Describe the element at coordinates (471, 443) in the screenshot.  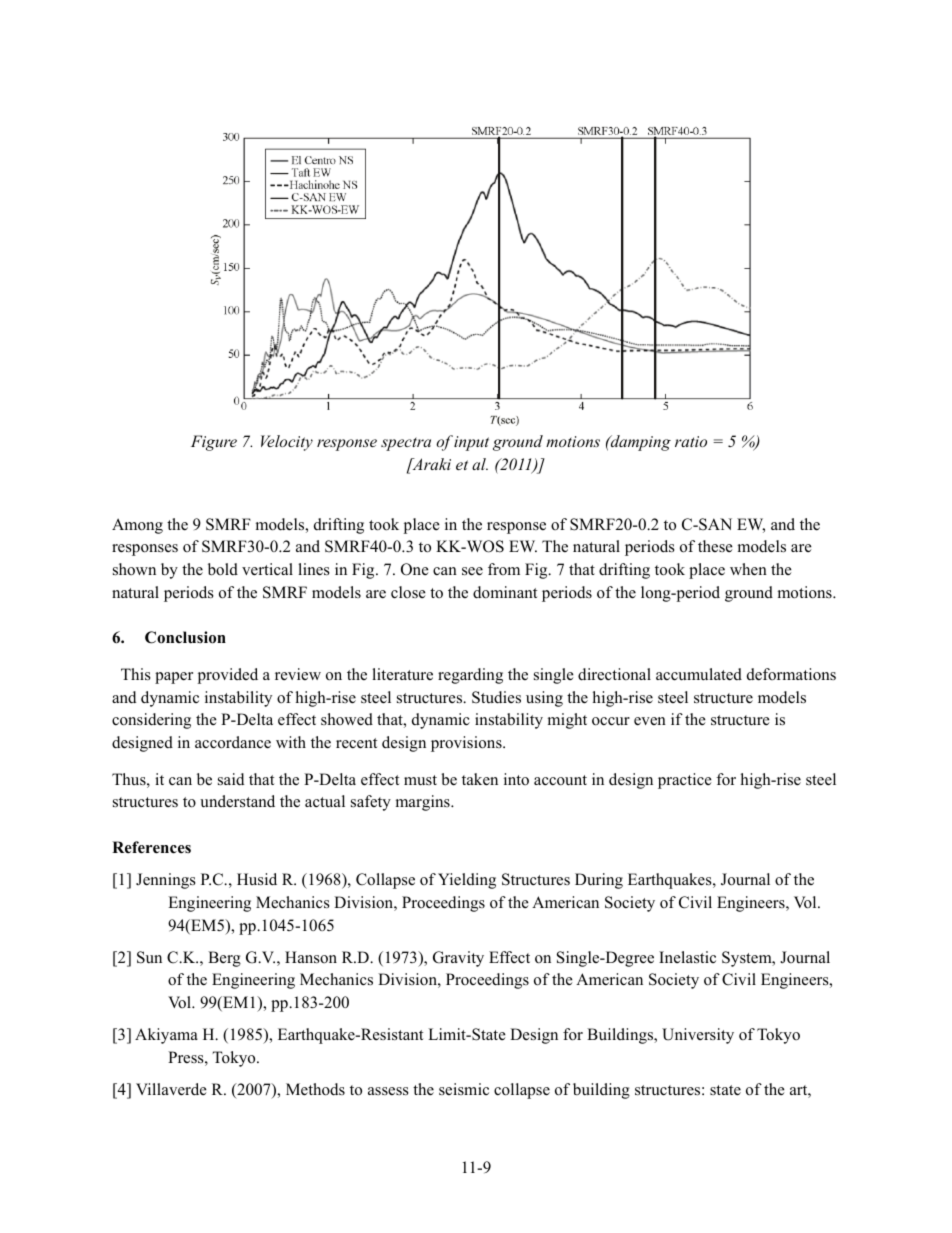
I see `input` at that location.
